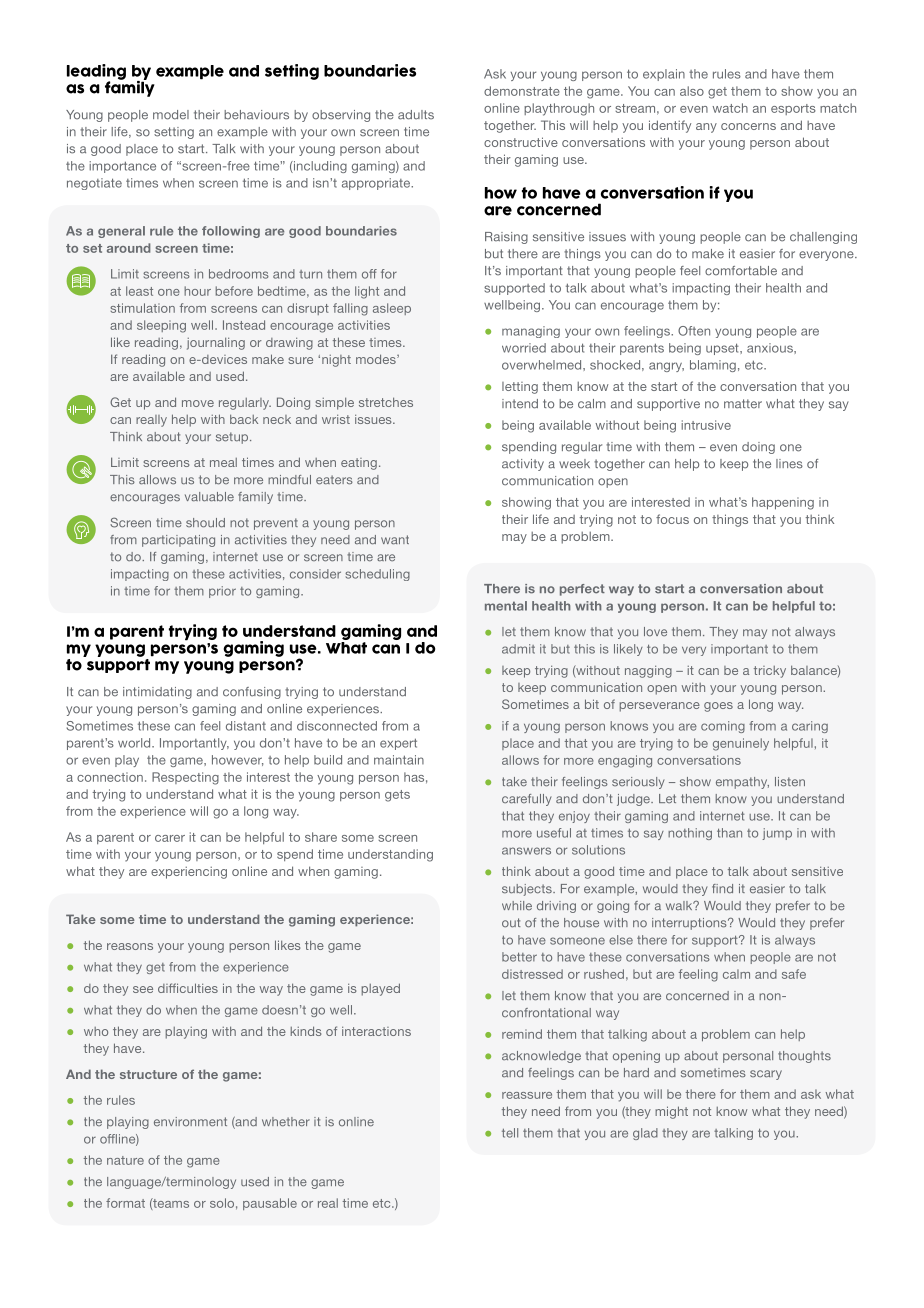 The width and height of the document is (924, 1308). I want to click on carefully, so click(527, 800).
